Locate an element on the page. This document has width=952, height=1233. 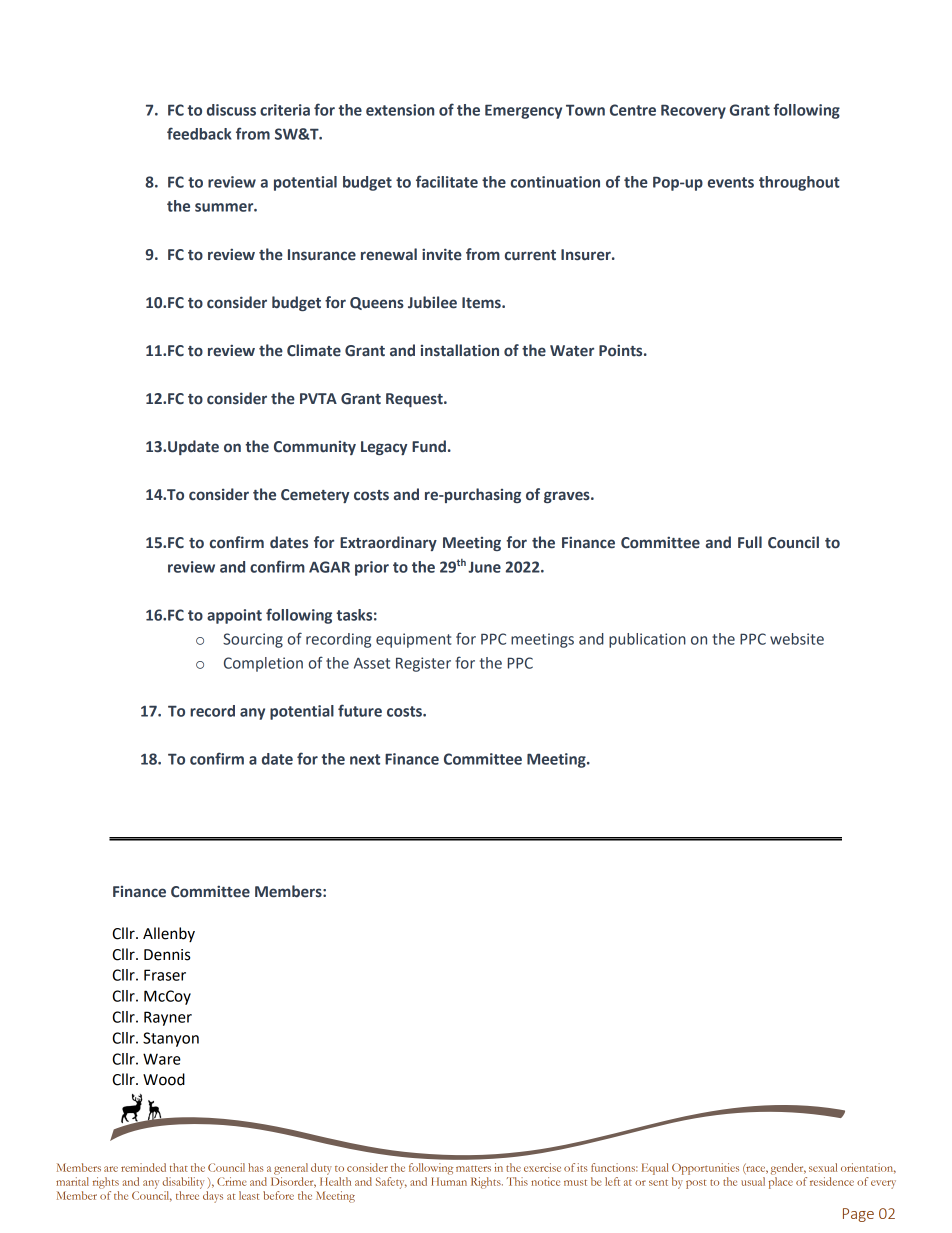
gender is located at coordinates (788, 1169).
